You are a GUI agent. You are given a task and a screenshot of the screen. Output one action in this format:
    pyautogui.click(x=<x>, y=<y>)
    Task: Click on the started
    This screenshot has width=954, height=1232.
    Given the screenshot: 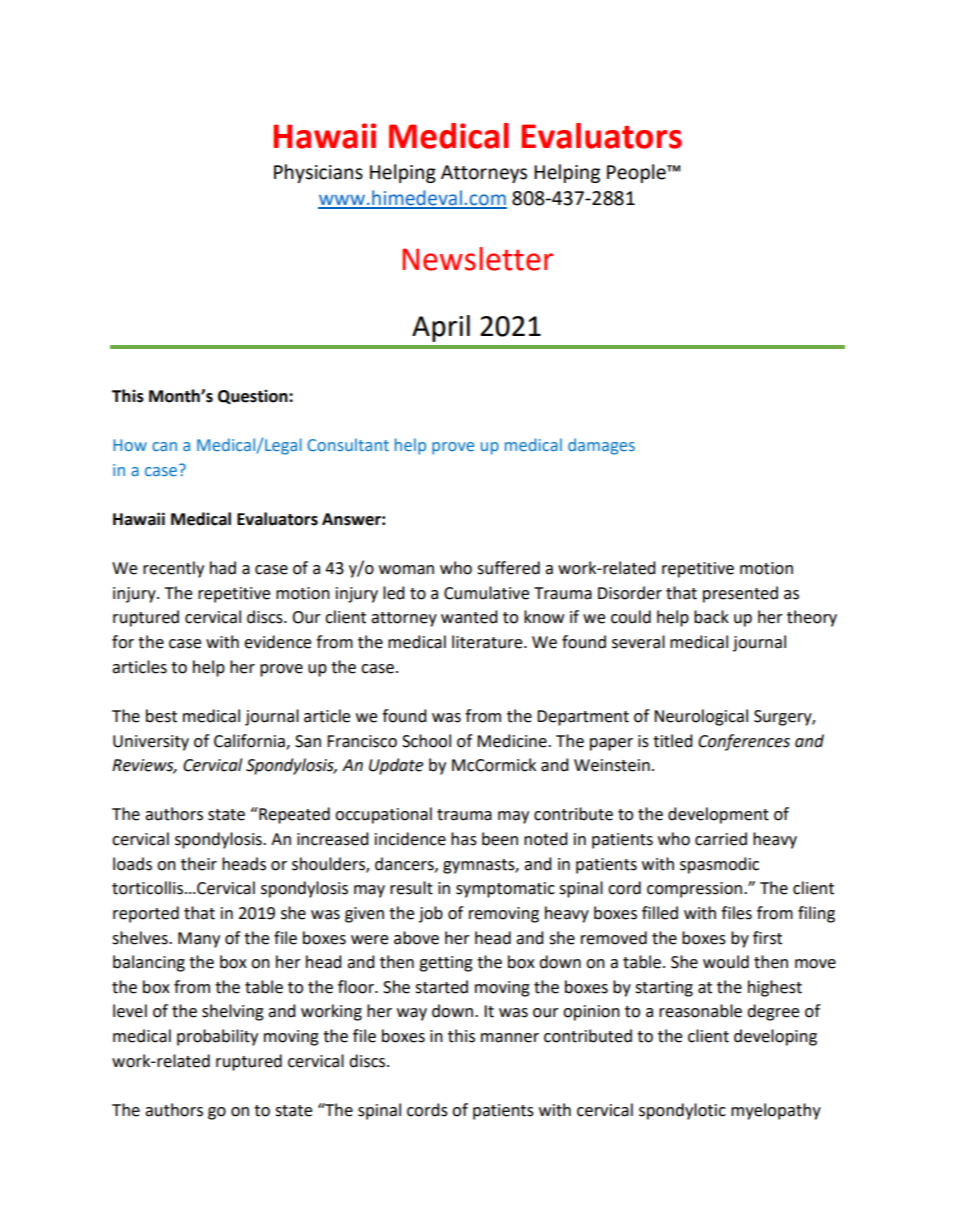 What is the action you would take?
    pyautogui.click(x=441, y=987)
